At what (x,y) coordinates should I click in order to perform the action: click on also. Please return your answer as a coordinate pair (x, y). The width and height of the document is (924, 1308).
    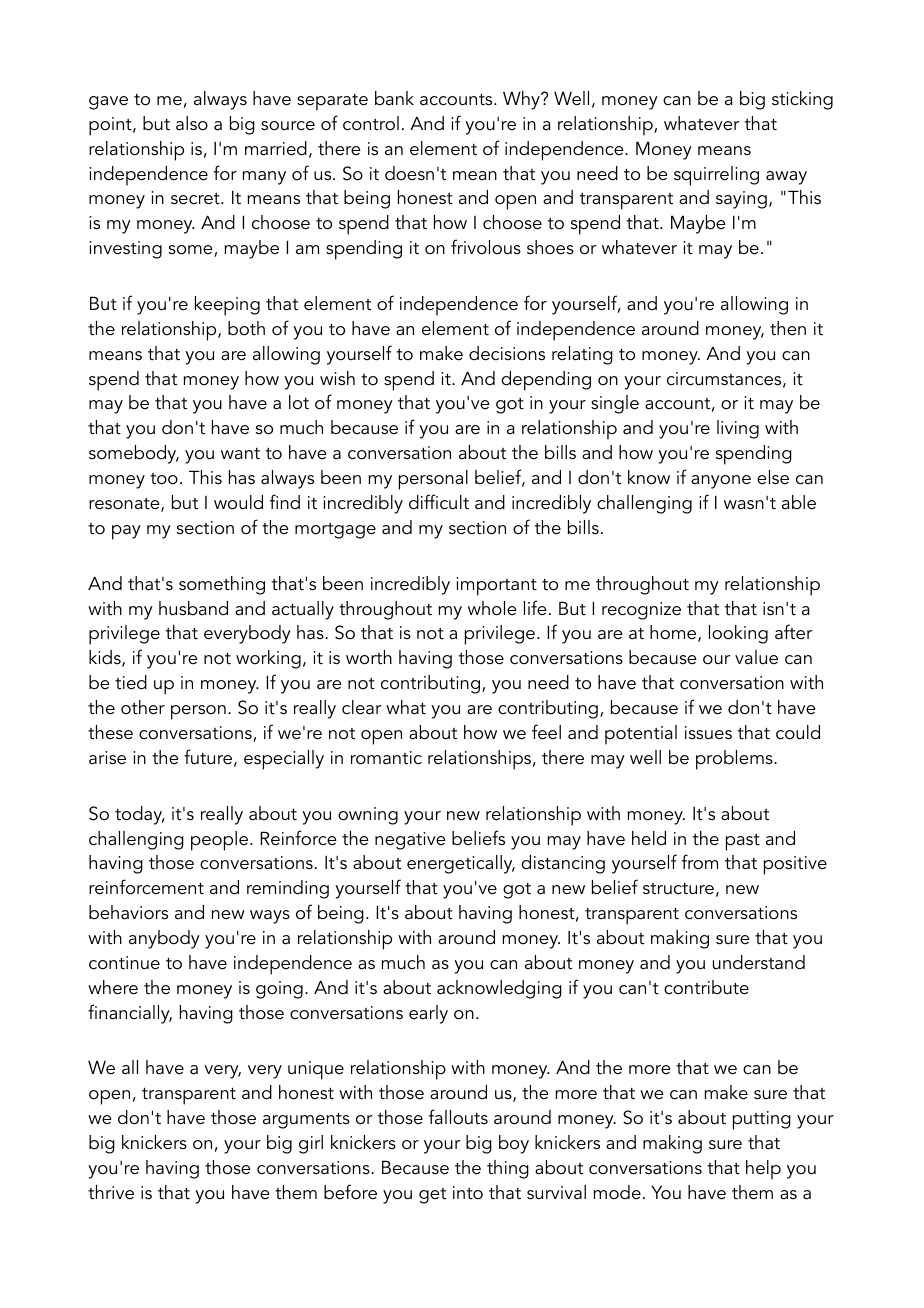
    Looking at the image, I should click on (192, 123).
